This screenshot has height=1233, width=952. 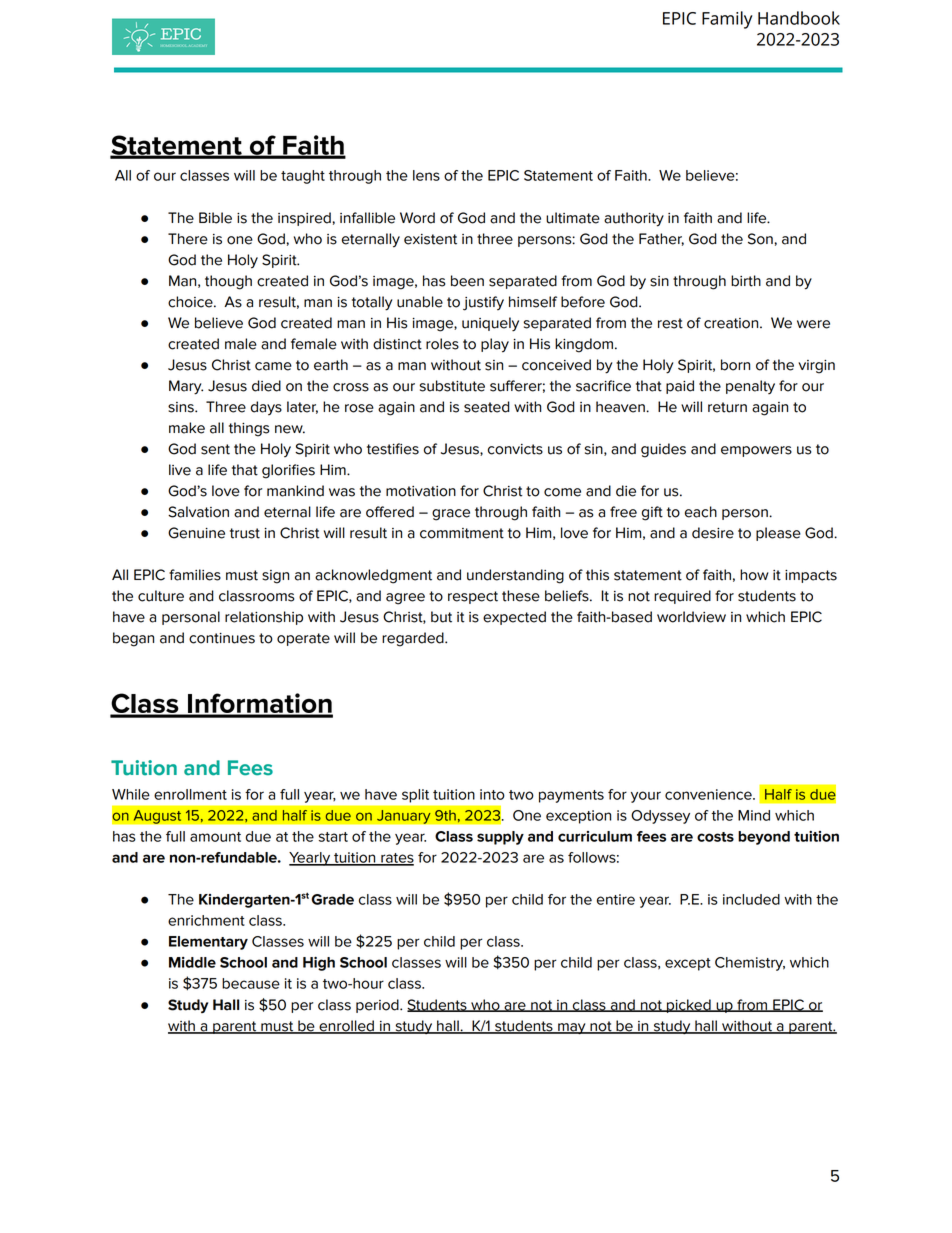 What do you see at coordinates (713, 533) in the screenshot?
I see `desire` at bounding box center [713, 533].
